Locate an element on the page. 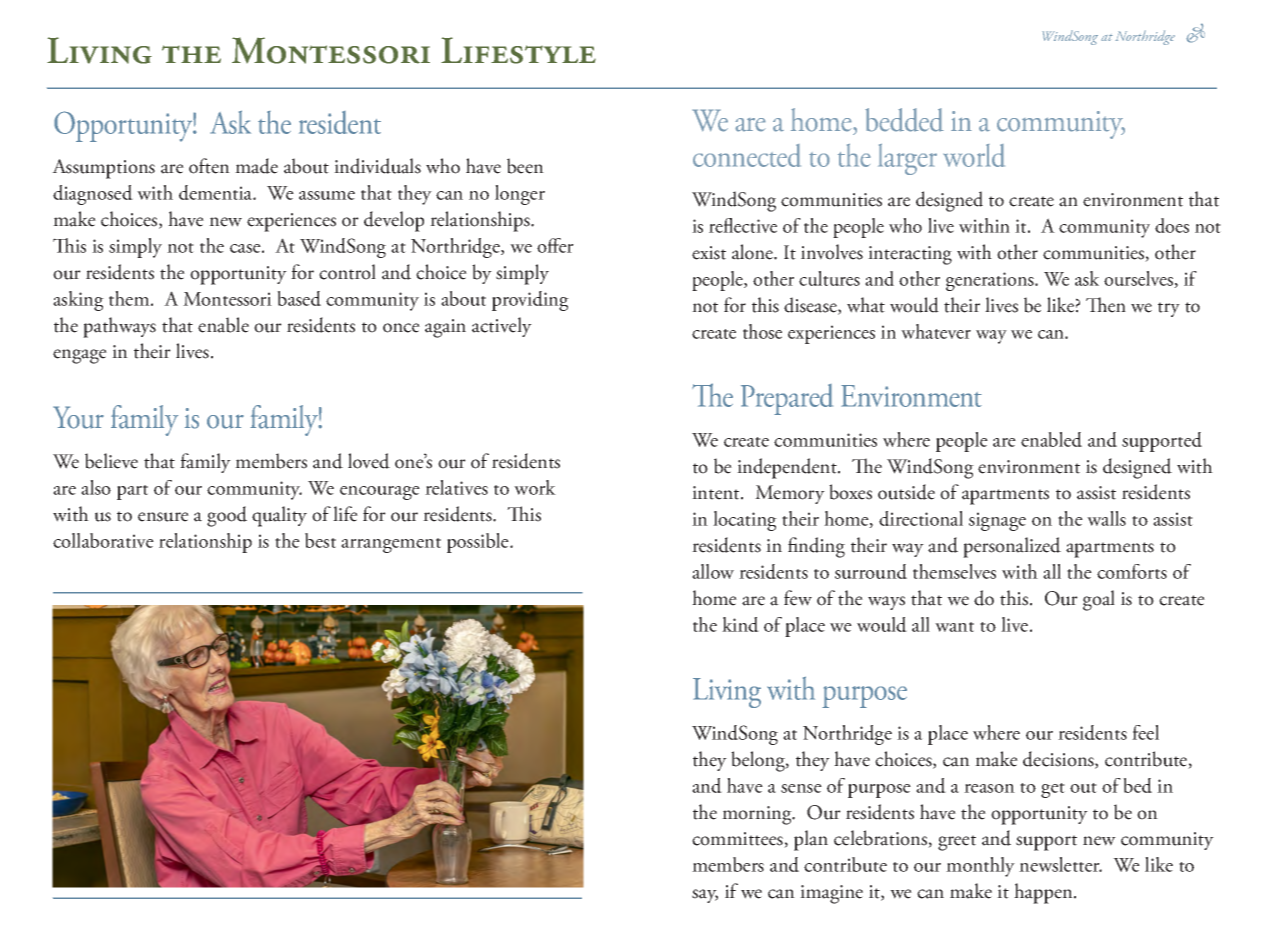 This image has height=952, width=1270. feel is located at coordinates (1145, 732).
